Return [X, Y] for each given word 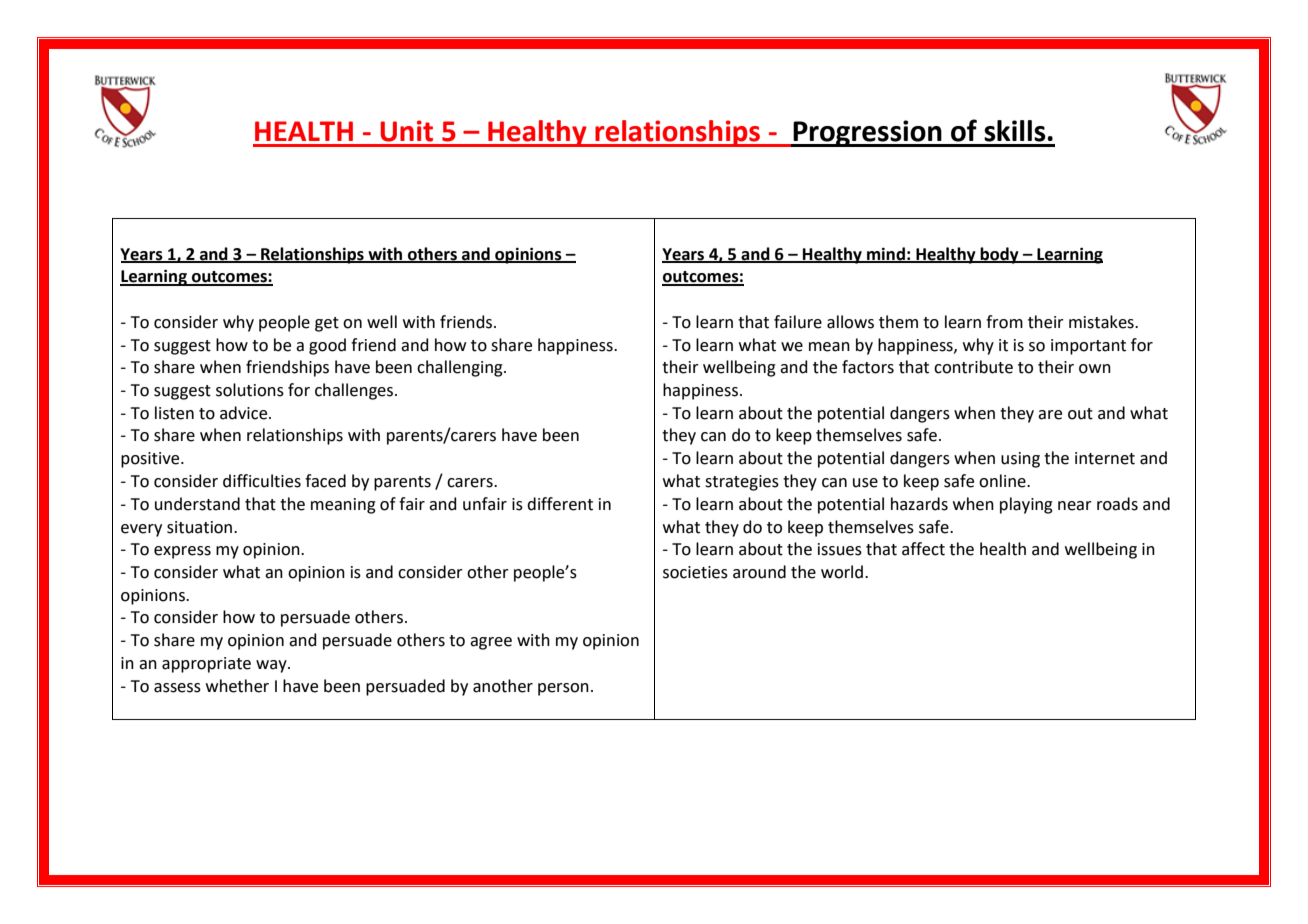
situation [201, 527]
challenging [461, 368]
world [842, 572]
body [1000, 255]
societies [695, 572]
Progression [867, 133]
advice [245, 413]
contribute [973, 367]
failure [798, 322]
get [327, 324]
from [1004, 322]
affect [923, 549]
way [272, 666]
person [563, 689]
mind [886, 254]
